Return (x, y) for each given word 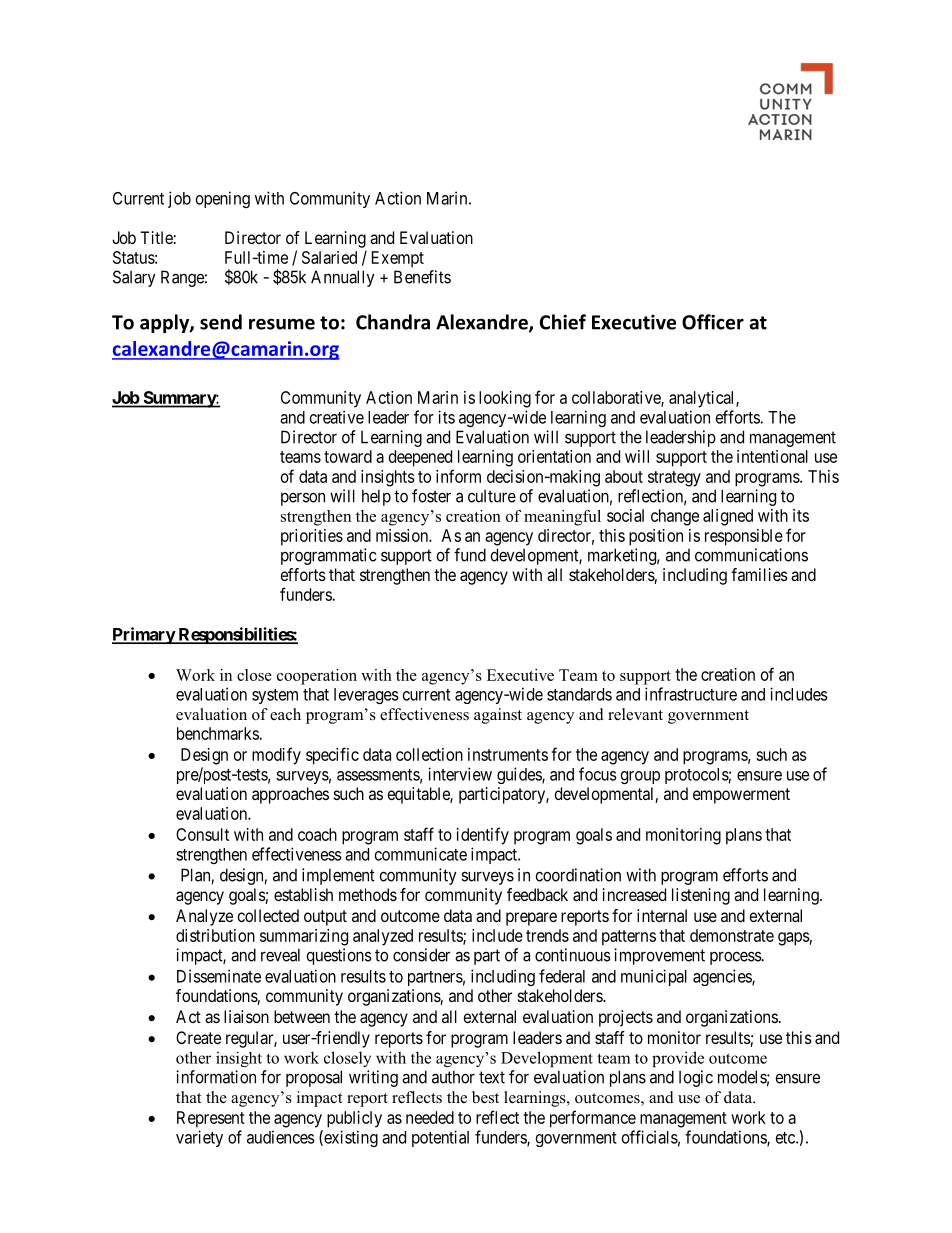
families (759, 574)
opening (223, 199)
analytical (703, 399)
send (221, 322)
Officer (713, 322)
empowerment (741, 796)
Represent (211, 1119)
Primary (144, 635)
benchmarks (218, 733)
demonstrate (732, 935)
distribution (215, 935)
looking (505, 399)
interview (460, 774)
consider (421, 955)
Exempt (398, 259)
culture (492, 496)
